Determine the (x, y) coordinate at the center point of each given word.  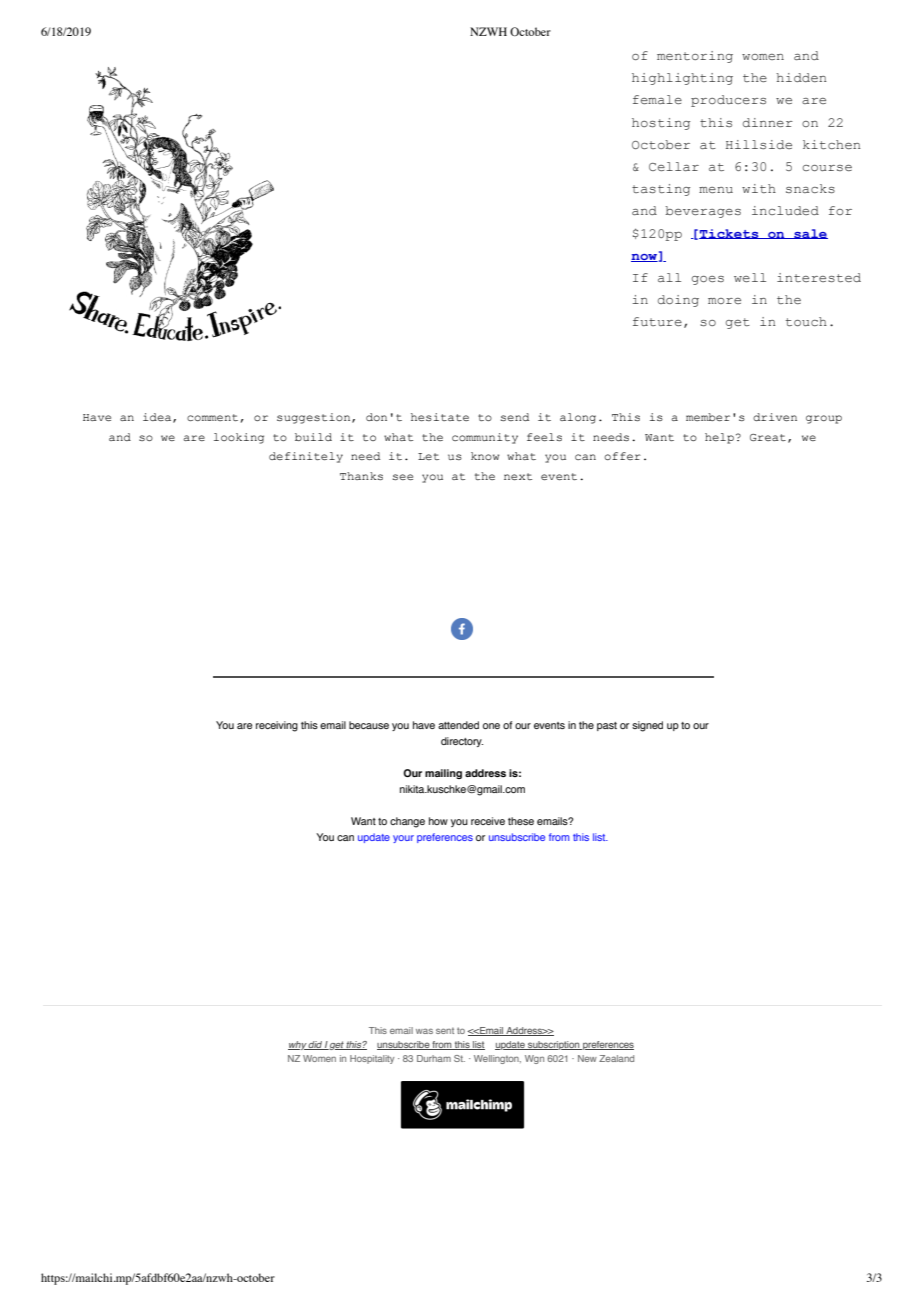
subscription (554, 1045)
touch (806, 321)
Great (768, 437)
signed (647, 726)
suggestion (315, 418)
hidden (801, 77)
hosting (661, 124)
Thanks (361, 476)
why (298, 1045)
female (657, 99)
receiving (277, 726)
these (521, 821)
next (518, 476)
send (515, 417)
